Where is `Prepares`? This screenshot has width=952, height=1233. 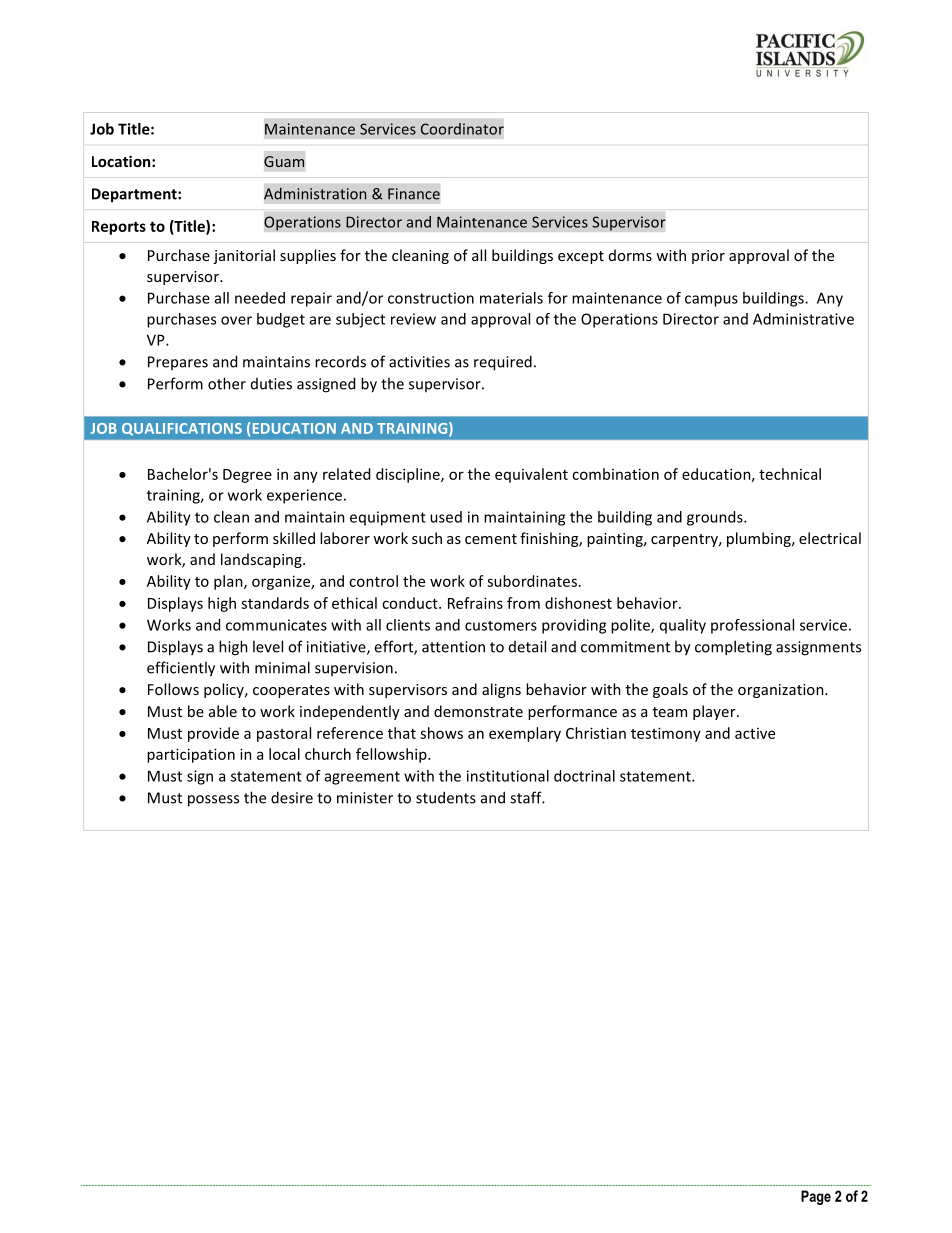
Prepares is located at coordinates (178, 363).
